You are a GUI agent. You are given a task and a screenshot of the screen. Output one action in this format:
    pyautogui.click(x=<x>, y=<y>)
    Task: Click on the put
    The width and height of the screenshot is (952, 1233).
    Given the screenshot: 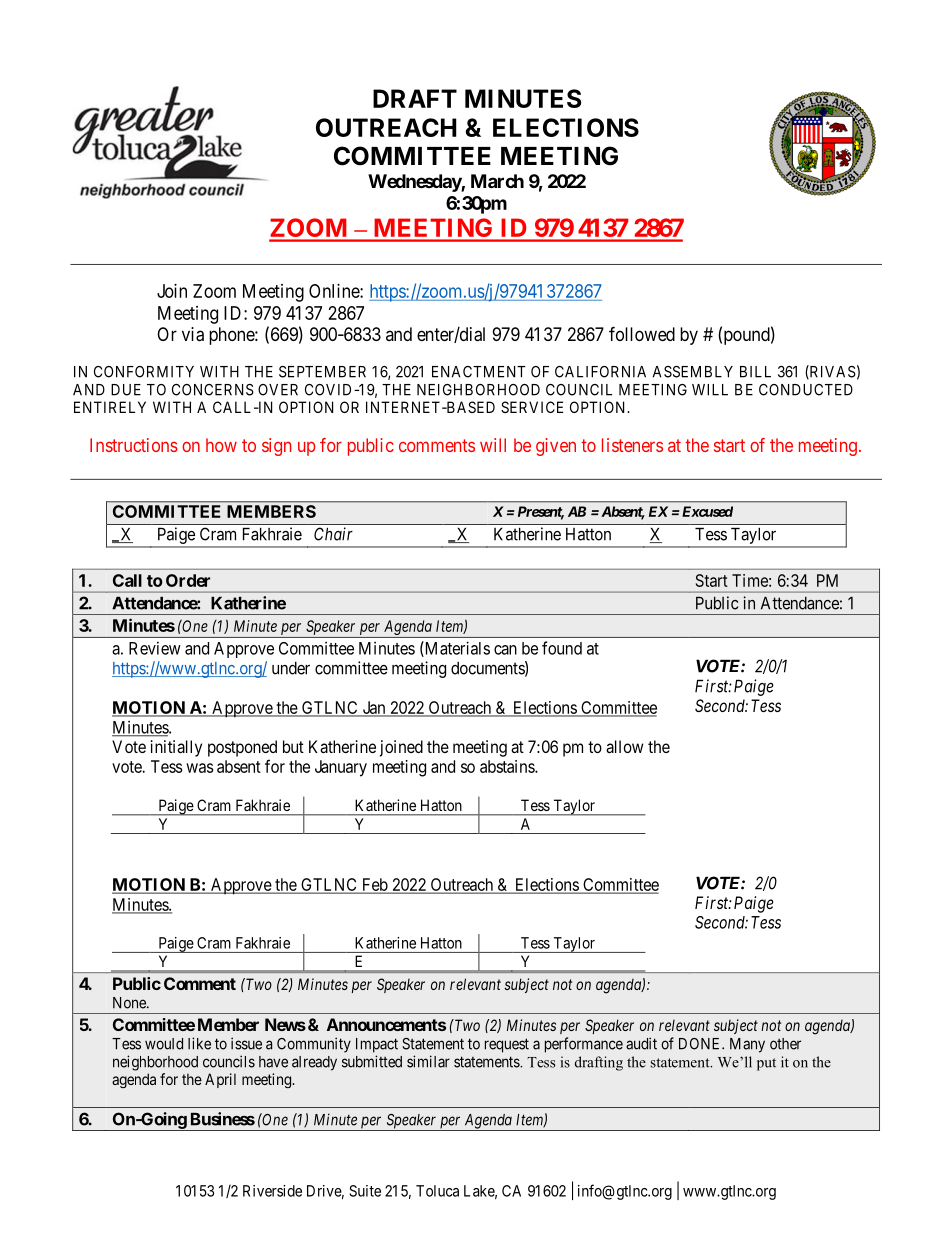 What is the action you would take?
    pyautogui.click(x=766, y=1064)
